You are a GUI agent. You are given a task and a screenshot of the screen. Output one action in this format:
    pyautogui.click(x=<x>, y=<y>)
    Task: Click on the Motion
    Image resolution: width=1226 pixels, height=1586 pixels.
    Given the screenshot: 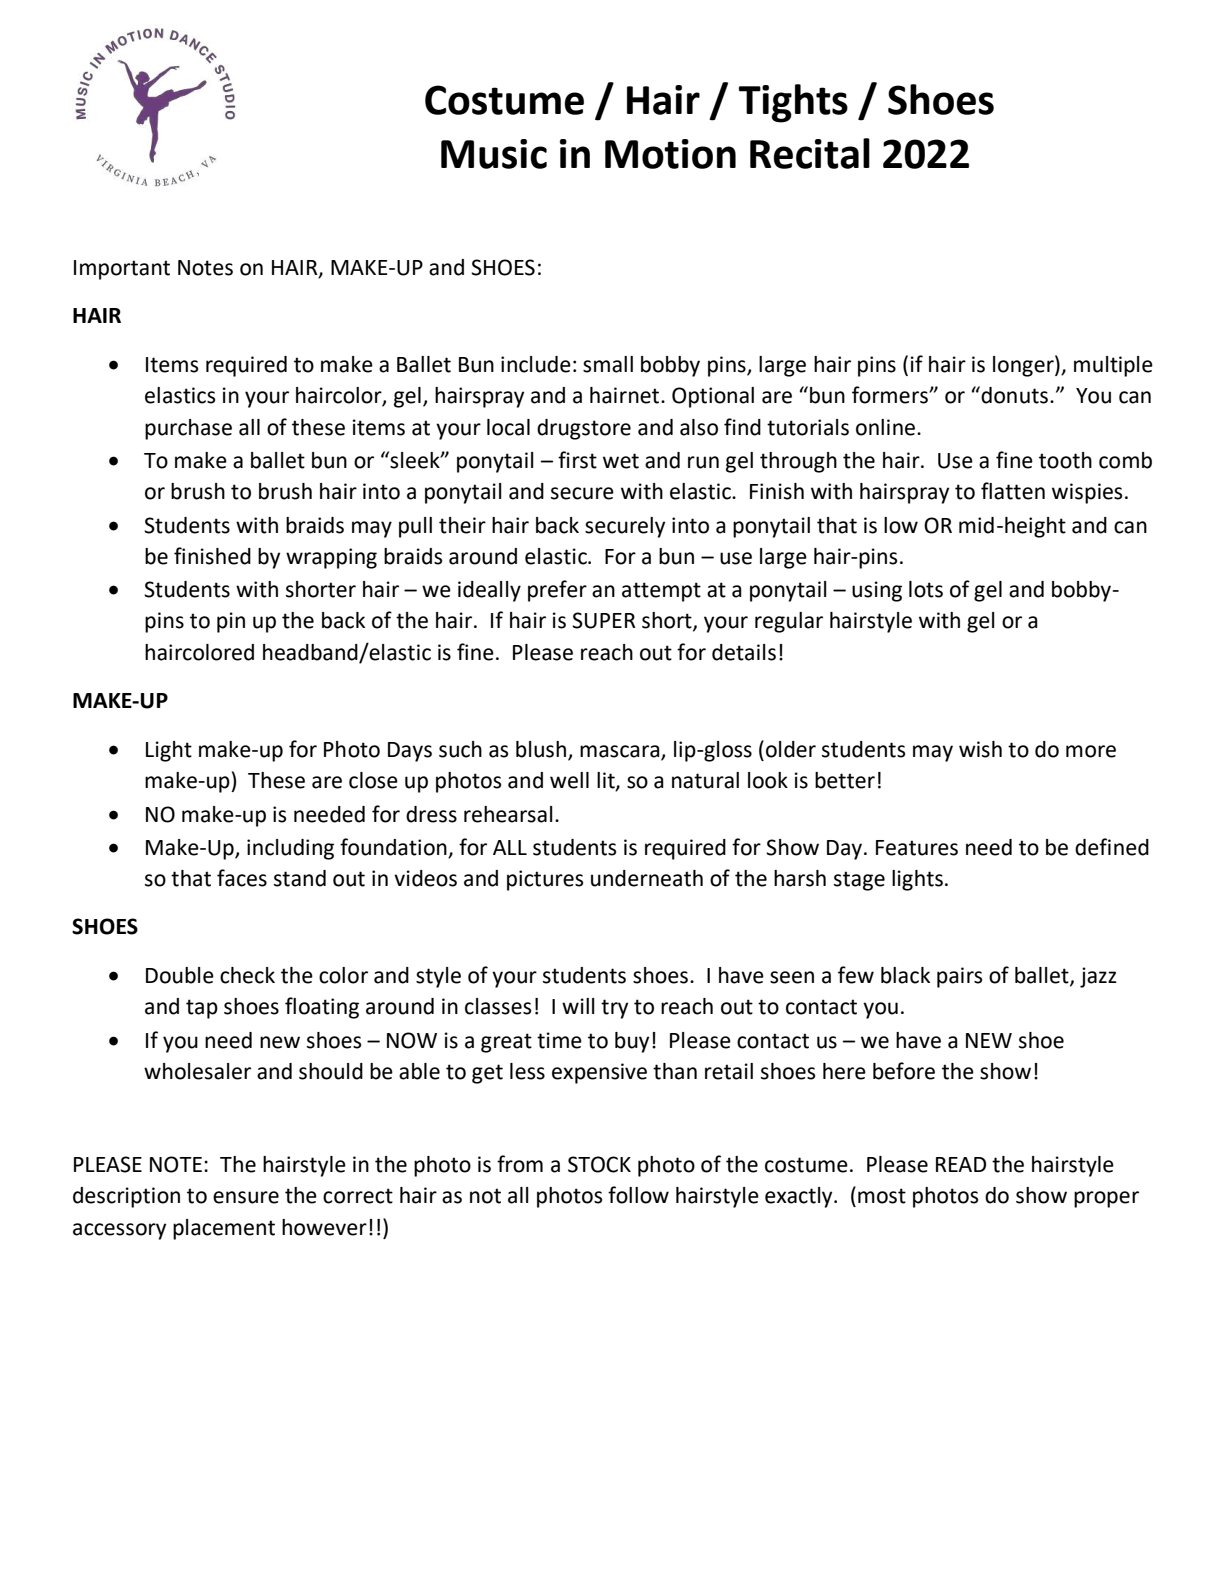 What is the action you would take?
    pyautogui.click(x=670, y=154)
